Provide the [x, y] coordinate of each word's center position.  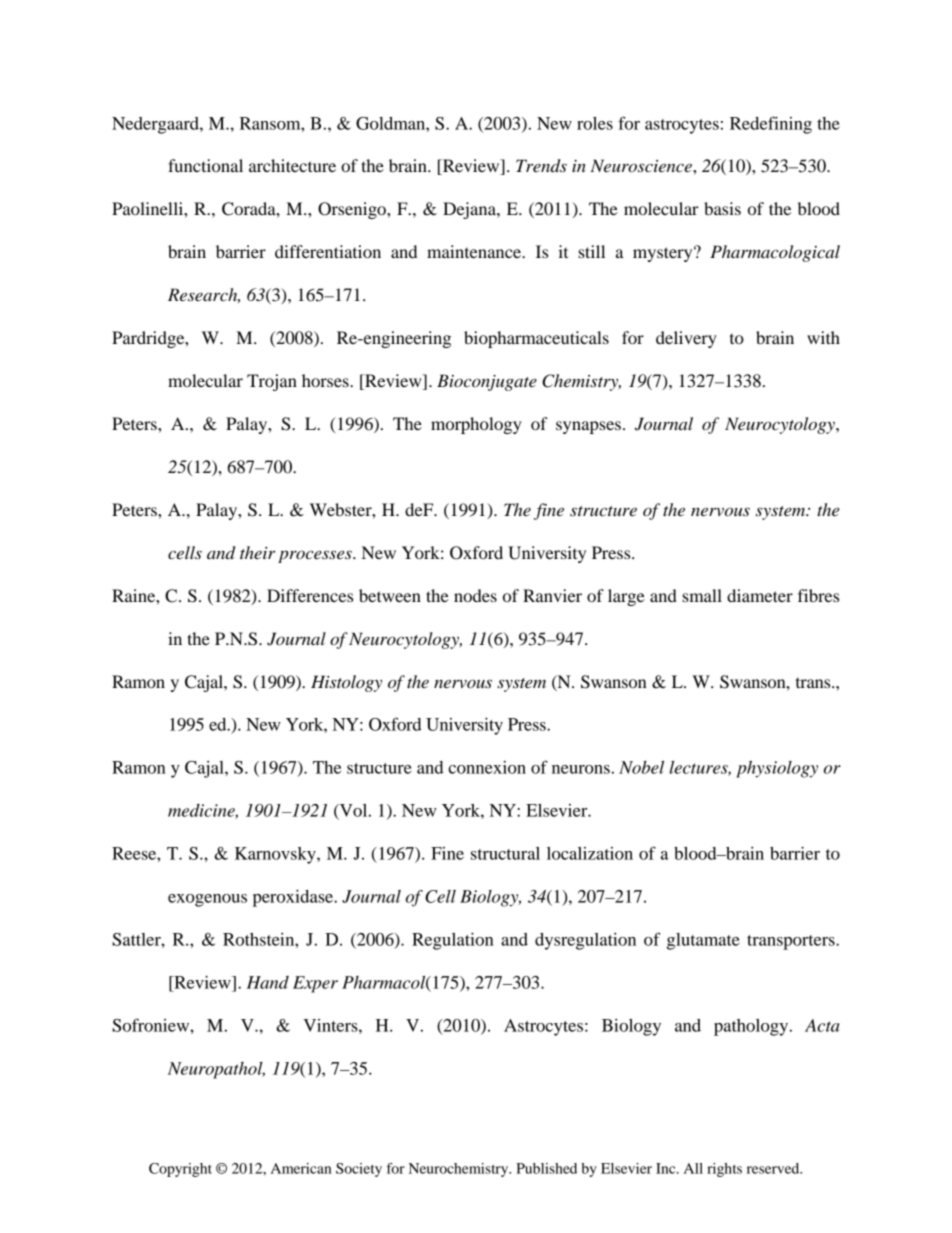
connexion [487, 767]
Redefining [771, 125]
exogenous [207, 900]
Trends [541, 166]
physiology [777, 769]
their [257, 552]
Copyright [180, 1170]
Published [546, 1168]
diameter [760, 595]
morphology [476, 425]
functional [205, 165]
